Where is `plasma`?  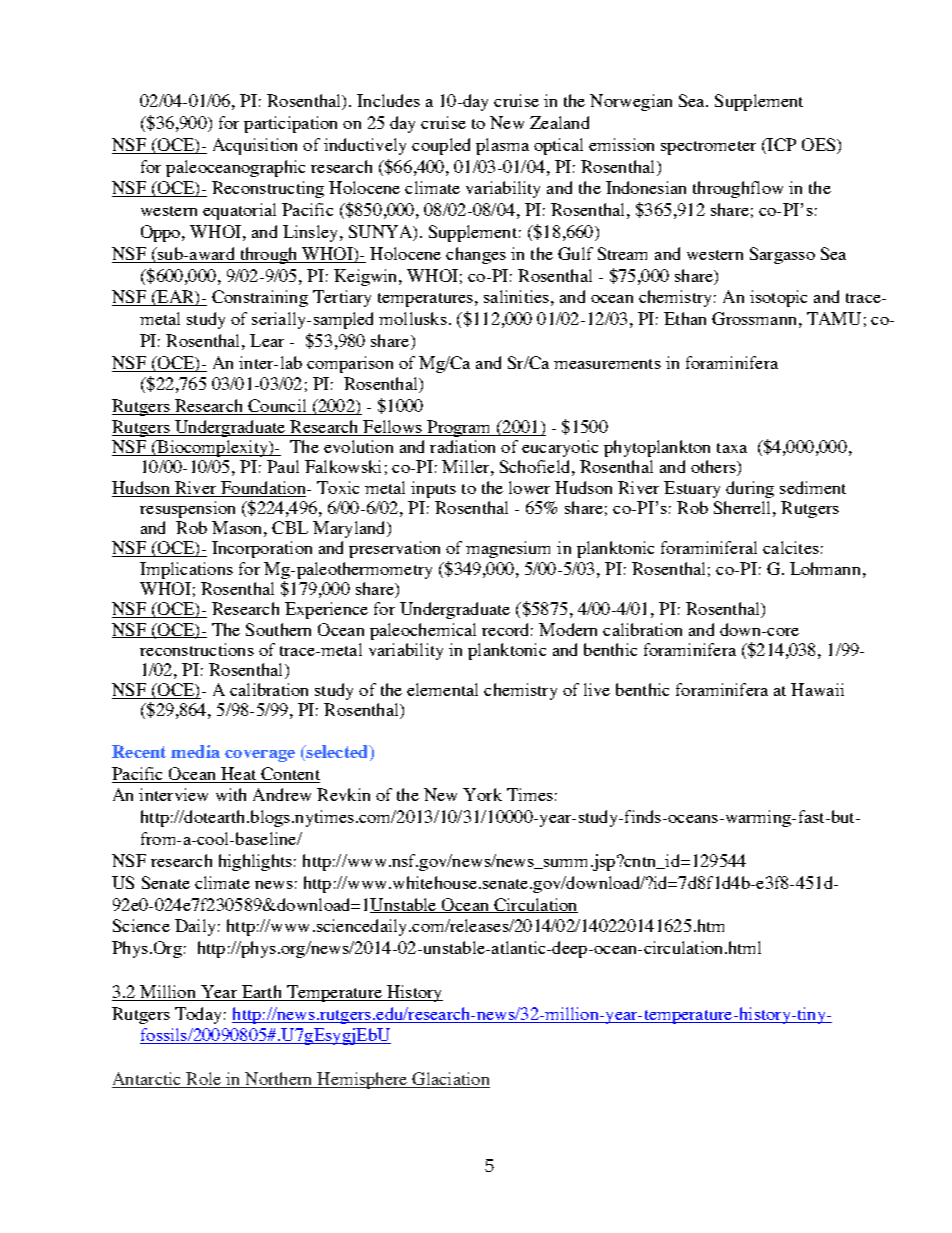 plasma is located at coordinates (502, 146).
